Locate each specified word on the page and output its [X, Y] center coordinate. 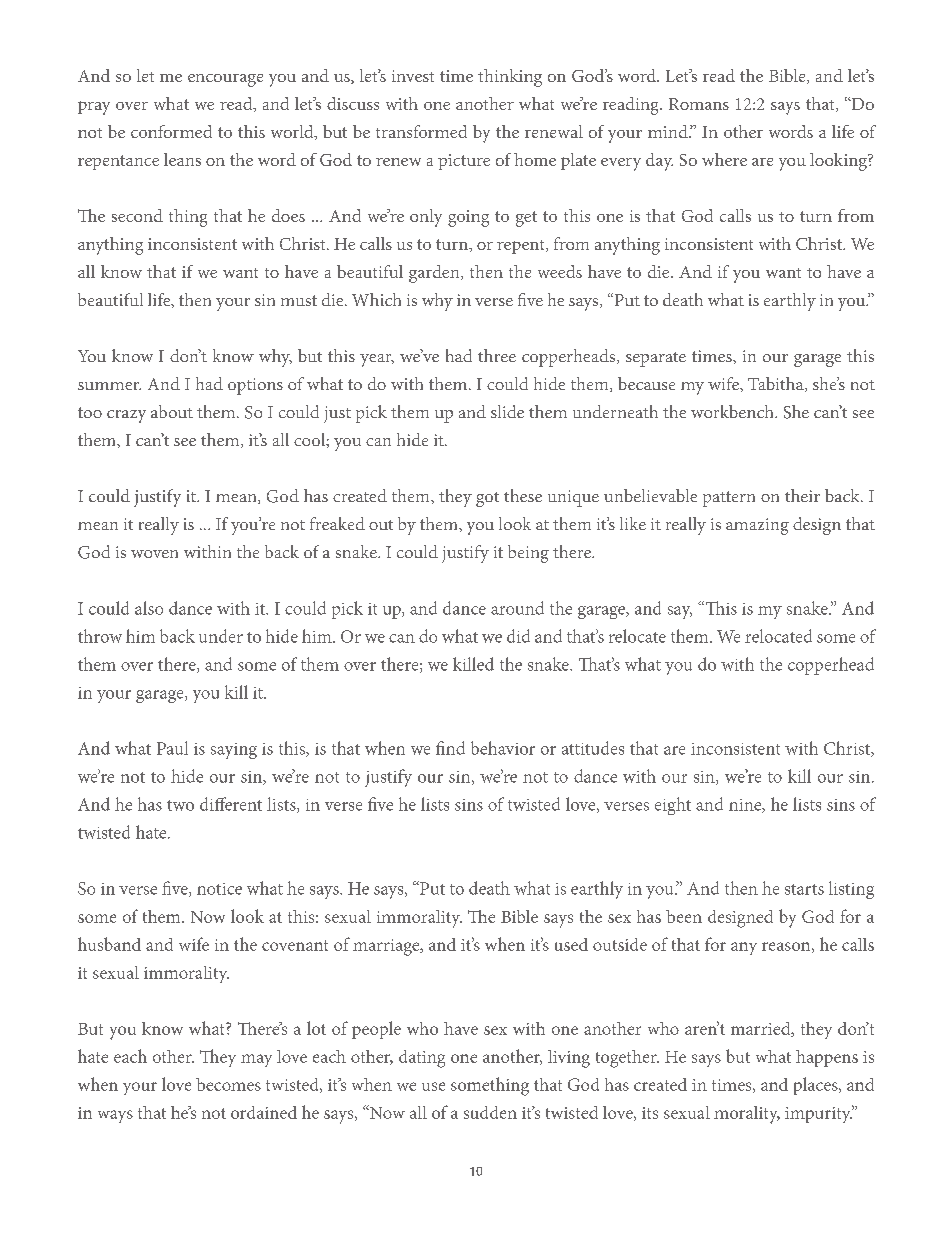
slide [507, 411]
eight [673, 806]
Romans [699, 104]
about [172, 411]
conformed [171, 131]
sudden [490, 1112]
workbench [733, 411]
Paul [172, 748]
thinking [510, 78]
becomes [228, 1084]
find [450, 748]
